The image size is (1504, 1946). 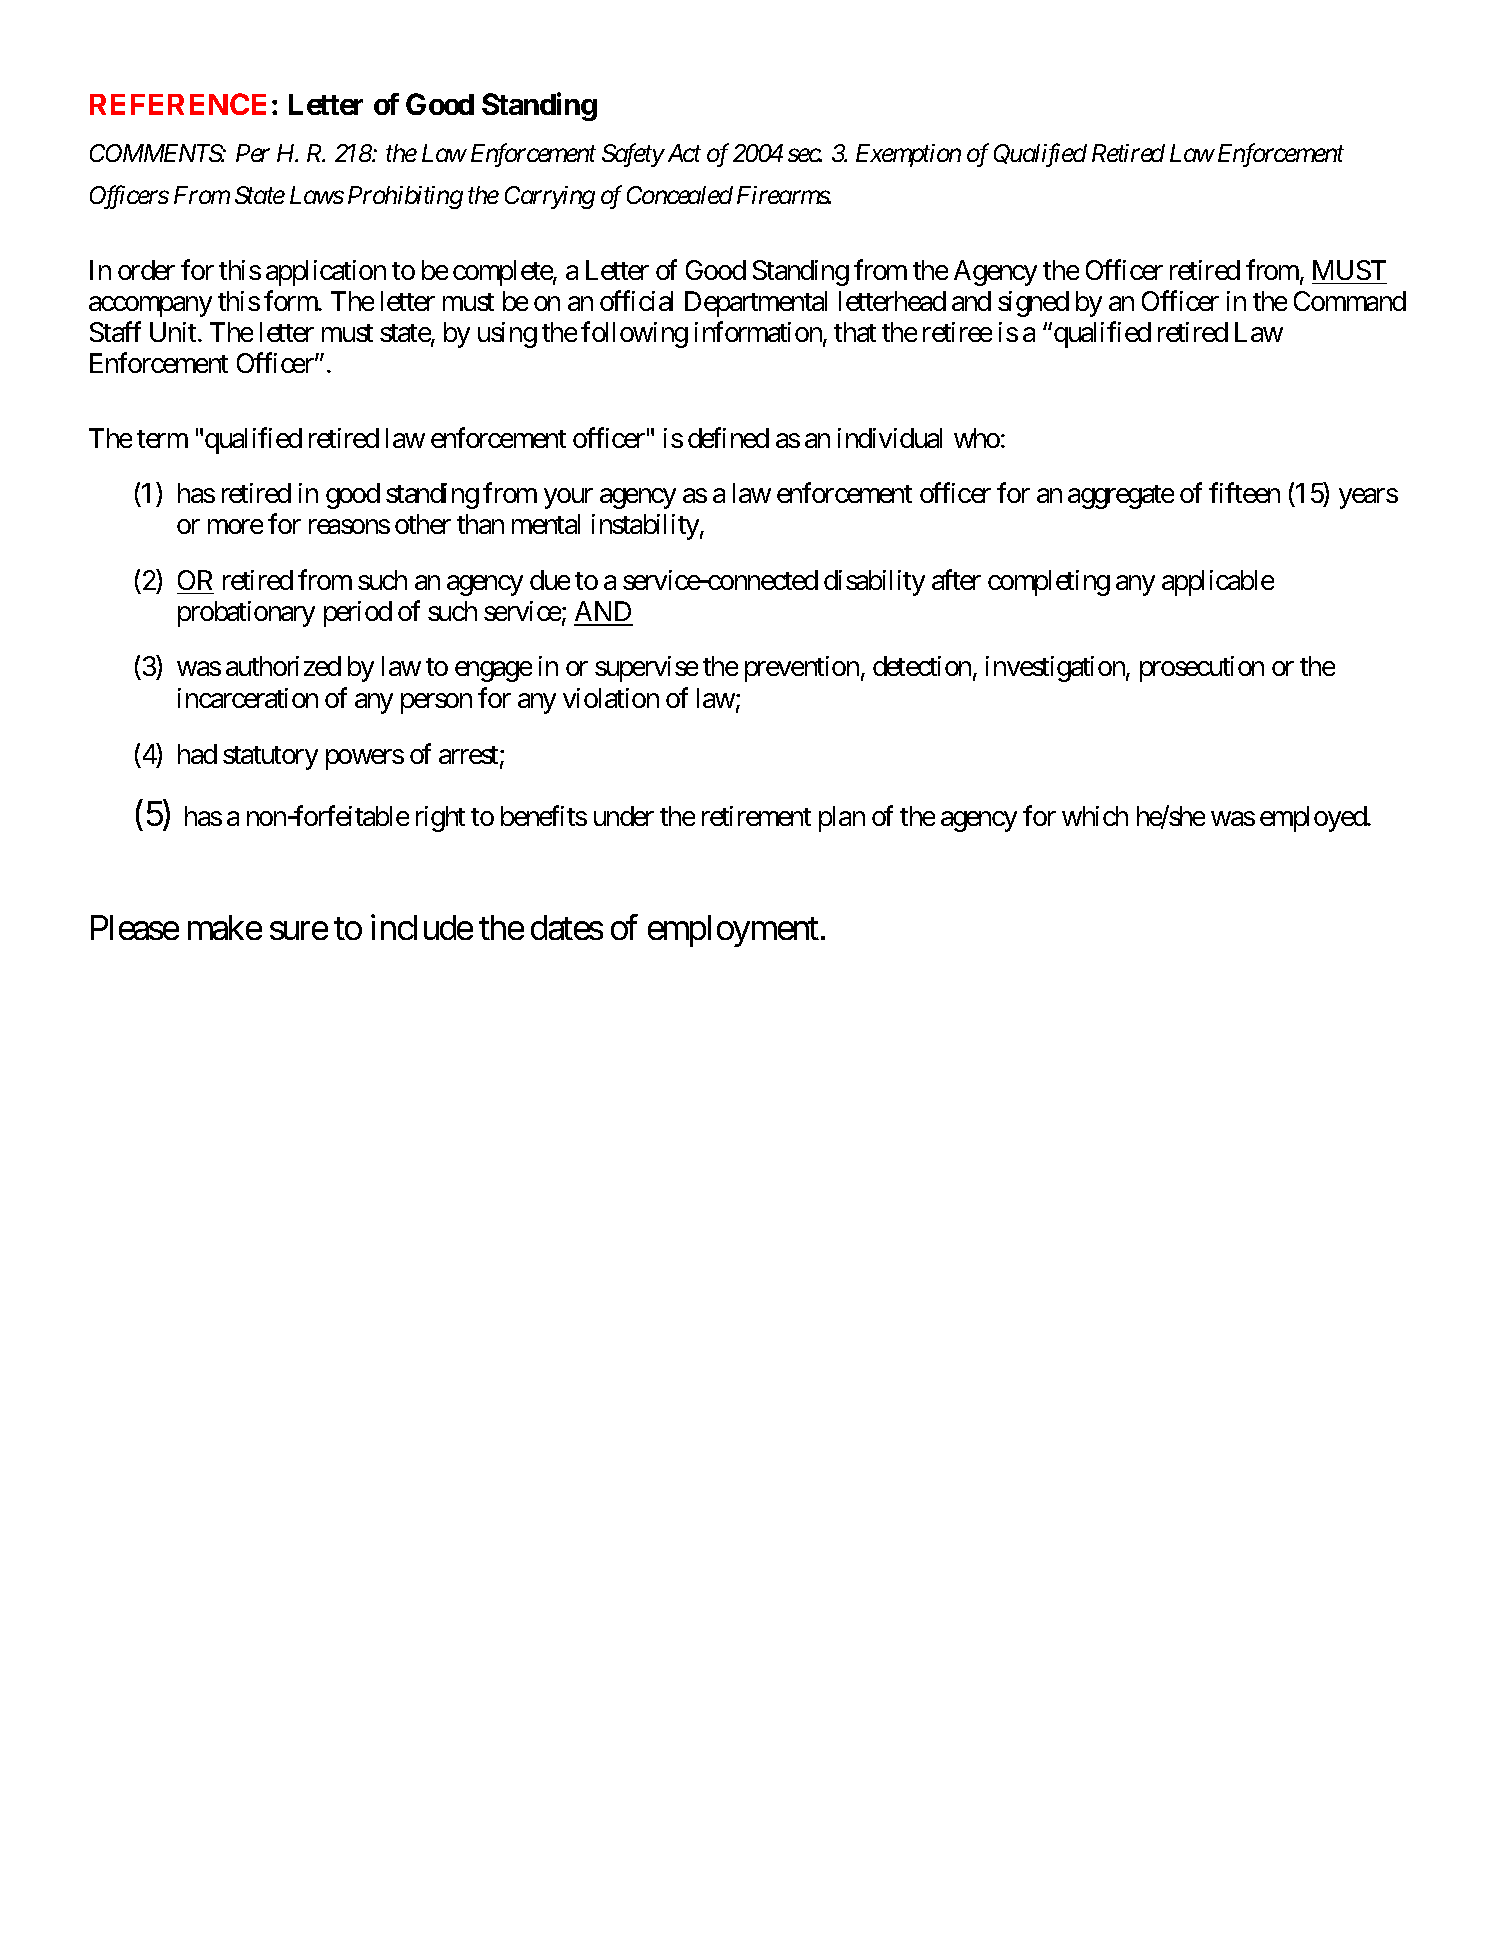 I want to click on your, so click(x=568, y=499).
